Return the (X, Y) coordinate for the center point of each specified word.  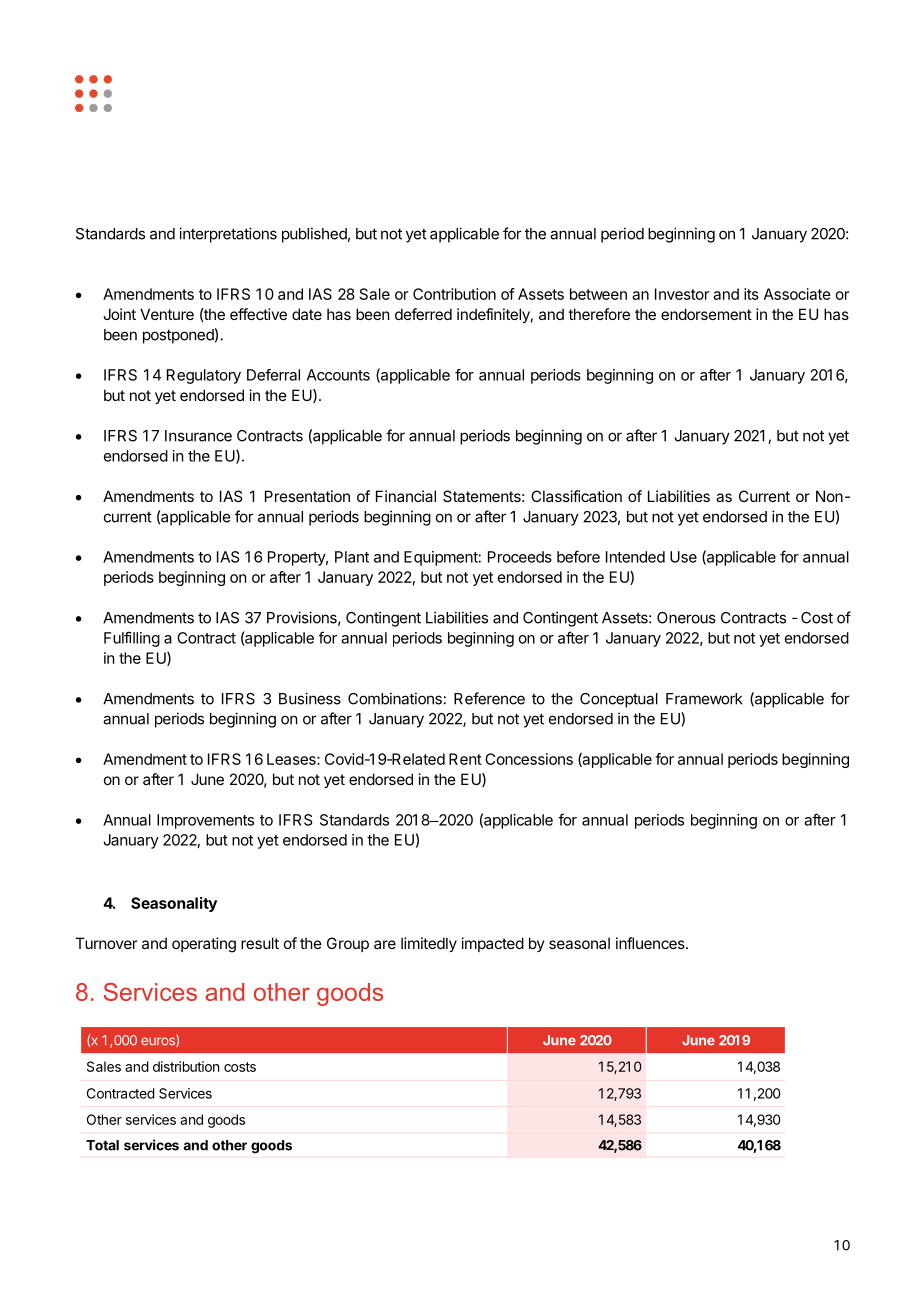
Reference (489, 698)
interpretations (228, 235)
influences (651, 943)
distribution (186, 1066)
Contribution (454, 294)
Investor (682, 294)
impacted (493, 944)
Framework (704, 699)
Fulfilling (132, 639)
